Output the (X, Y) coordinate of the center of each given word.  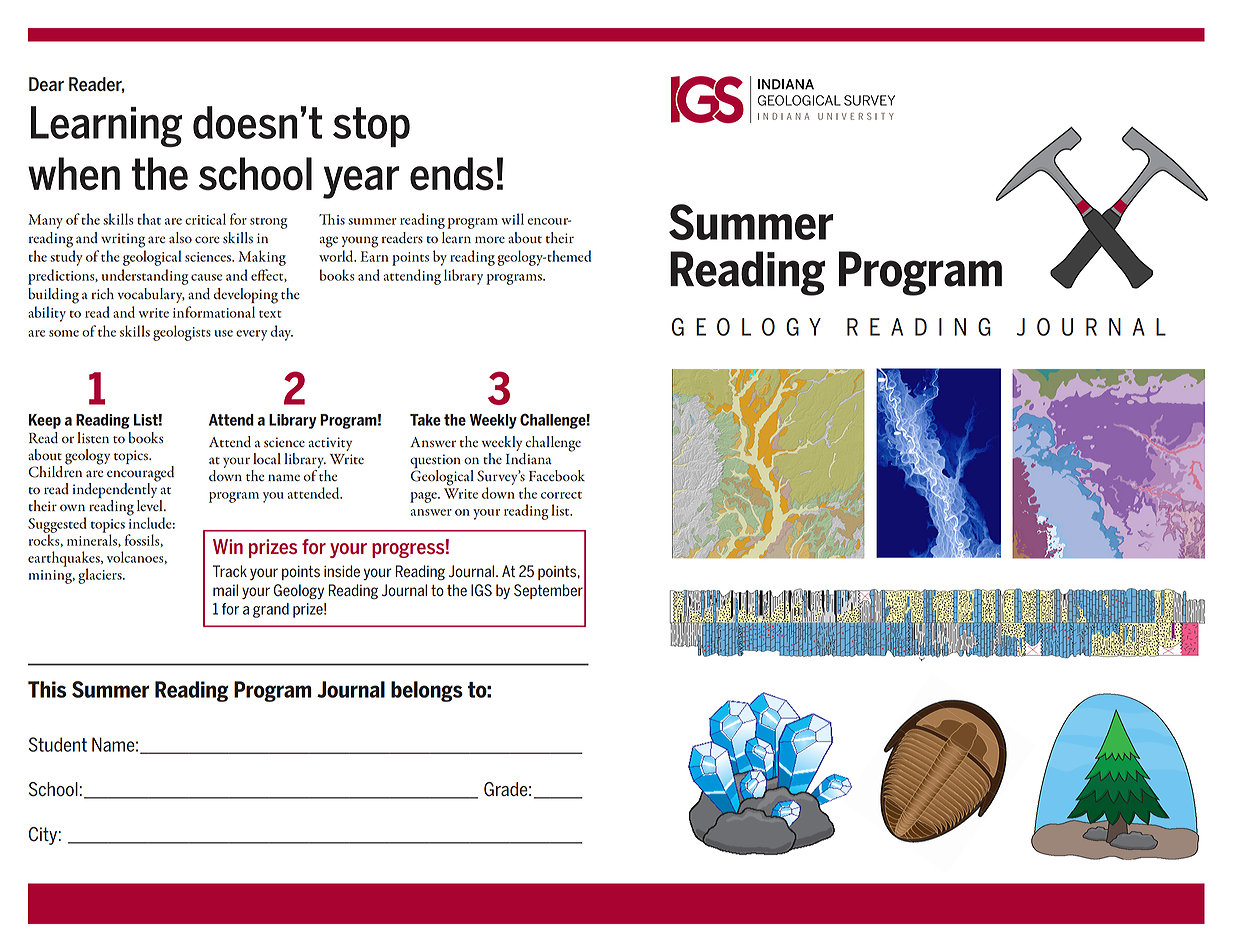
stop (371, 127)
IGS (481, 590)
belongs (427, 691)
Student (58, 744)
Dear (46, 84)
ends (452, 174)
